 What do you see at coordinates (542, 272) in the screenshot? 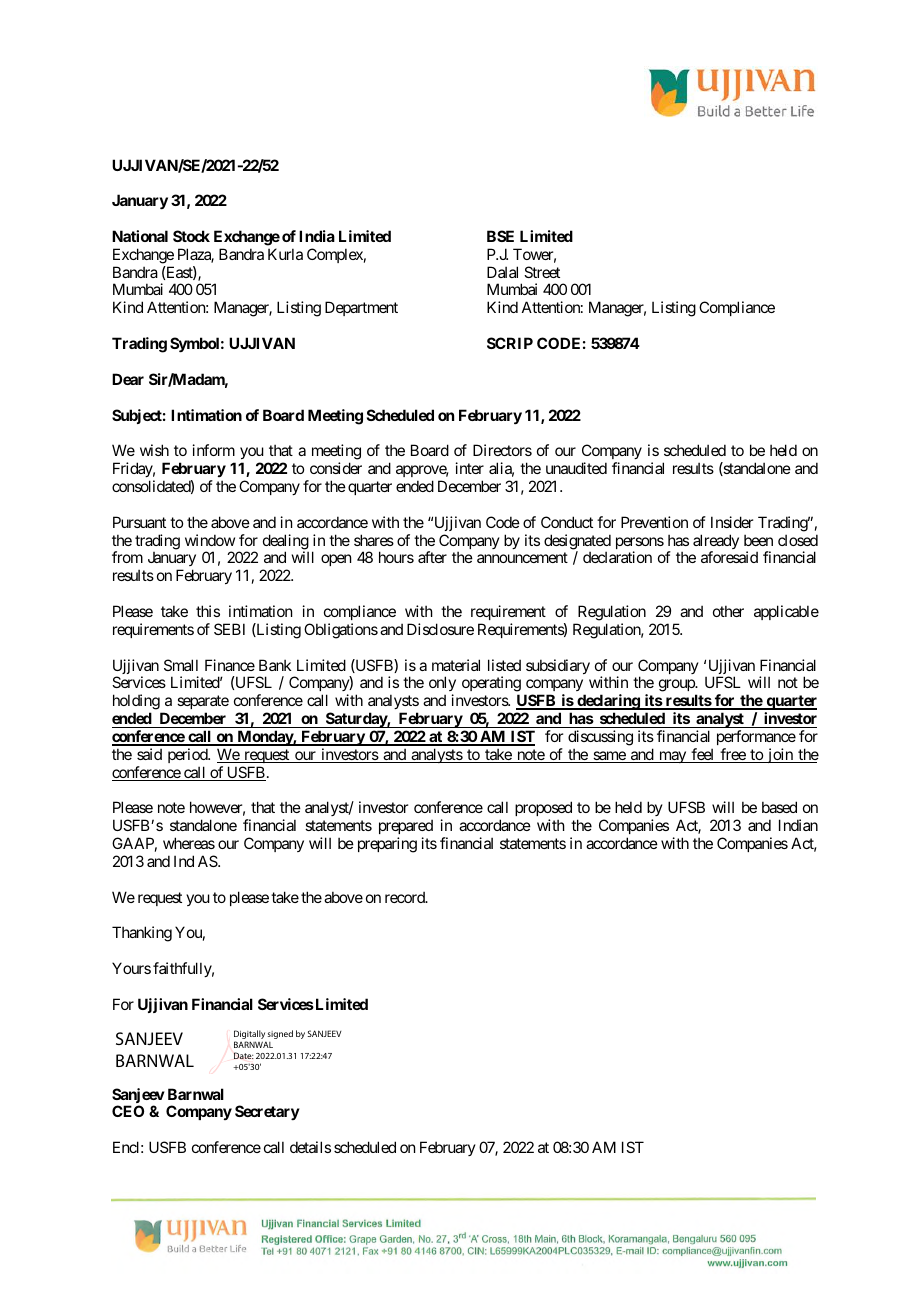
I see `Street` at bounding box center [542, 272].
